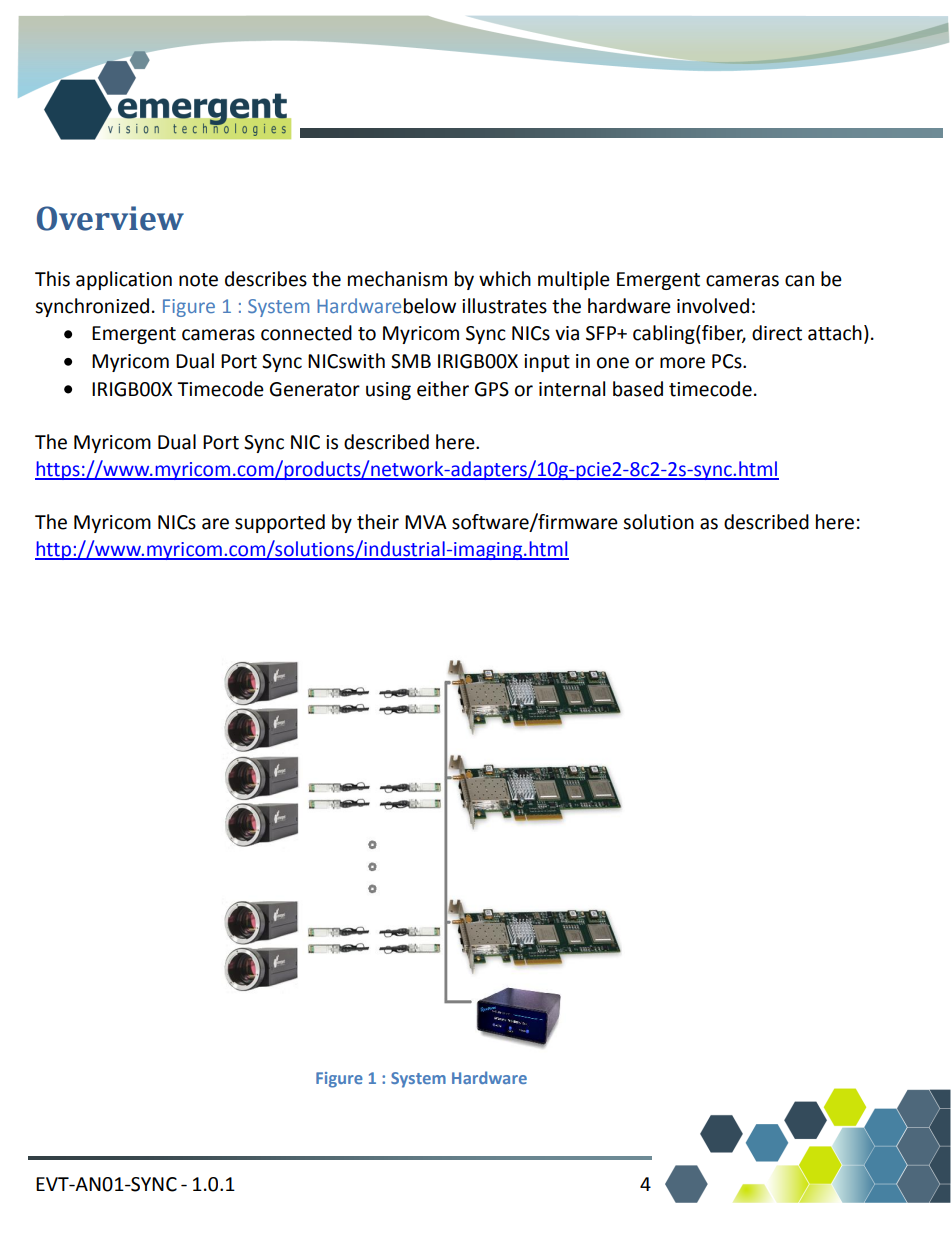 The width and height of the page is (952, 1233). I want to click on MVA, so click(426, 522).
